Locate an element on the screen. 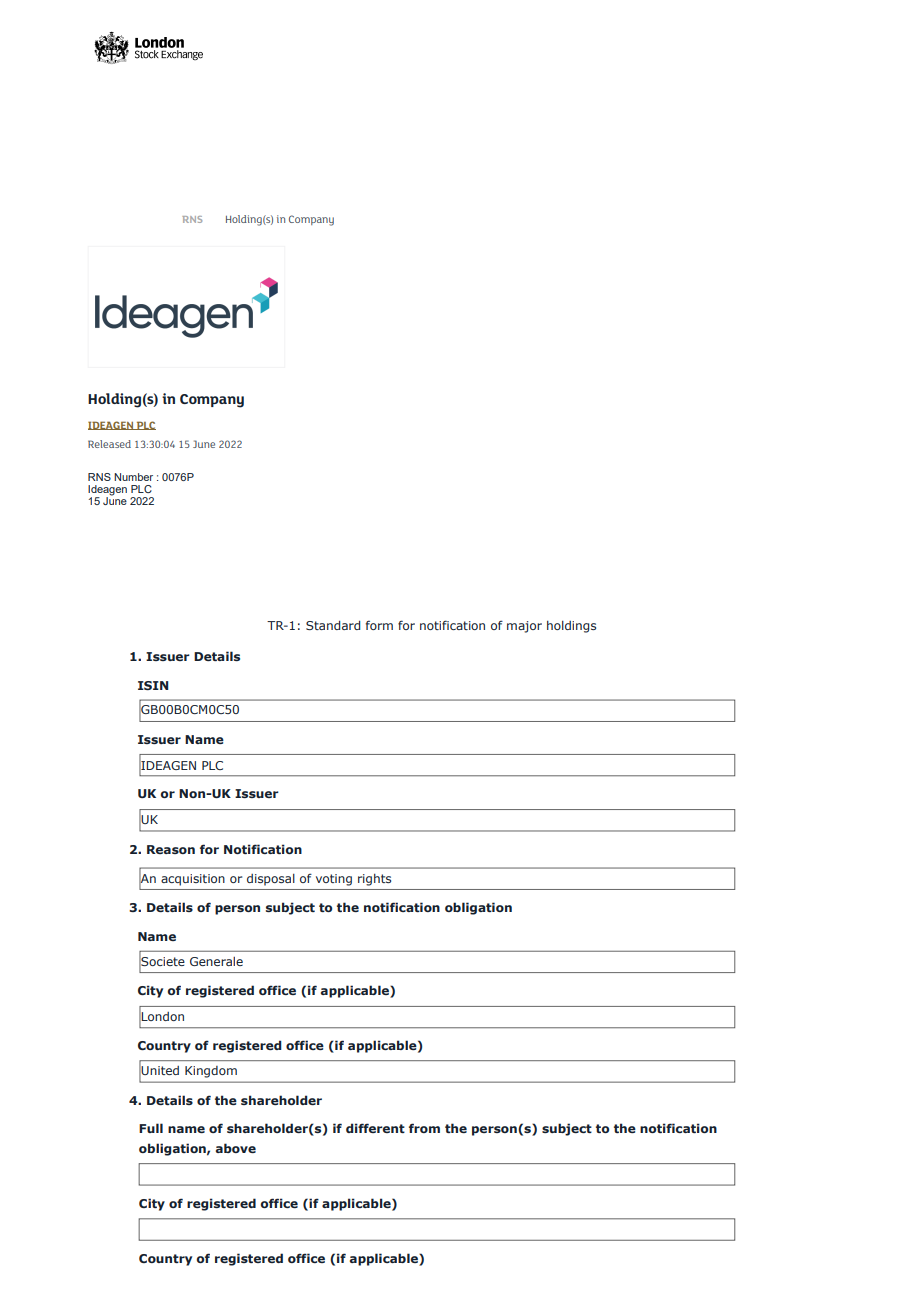 Image resolution: width=924 pixels, height=1308 pixels. from is located at coordinates (424, 1128).
